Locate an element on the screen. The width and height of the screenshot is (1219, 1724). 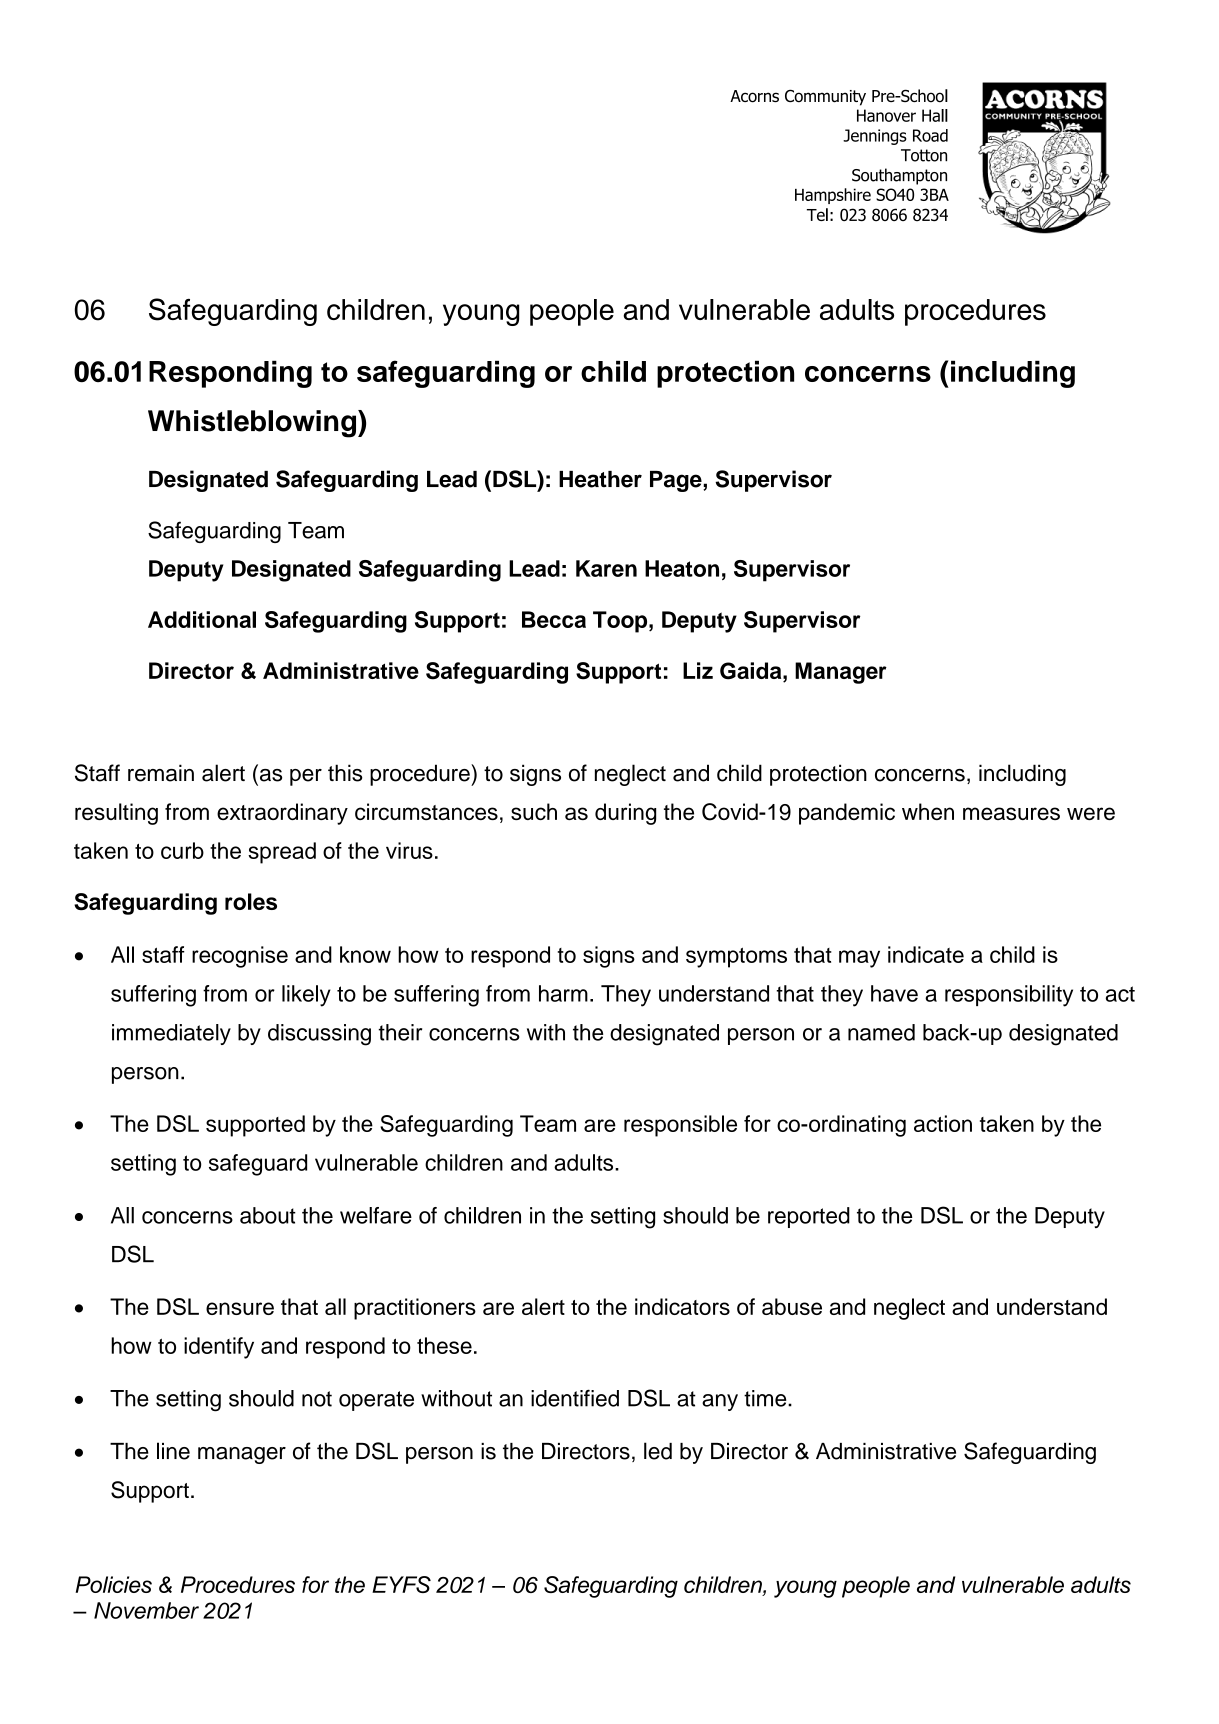
Community is located at coordinates (825, 97).
